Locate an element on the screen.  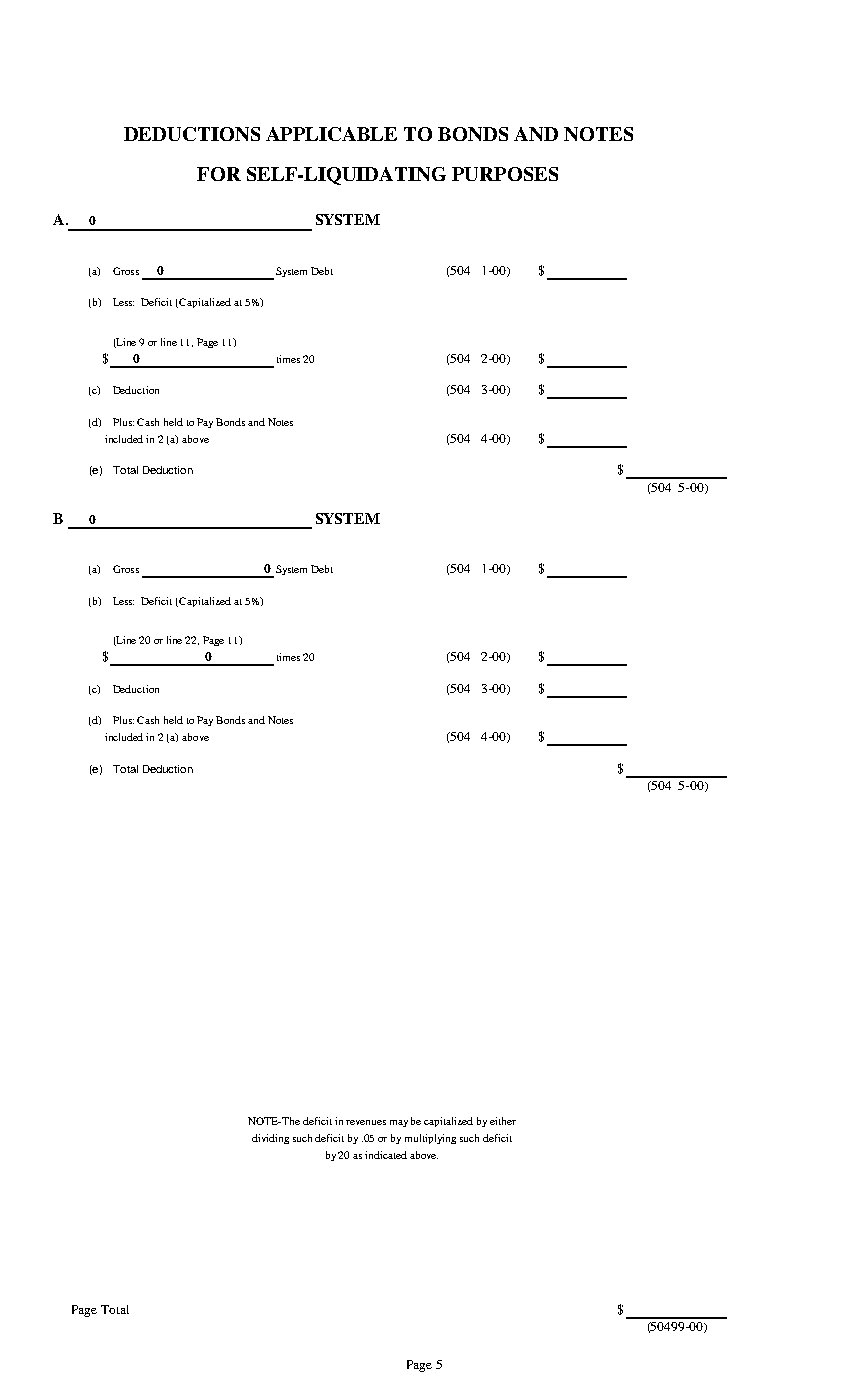
may is located at coordinates (399, 1123).
